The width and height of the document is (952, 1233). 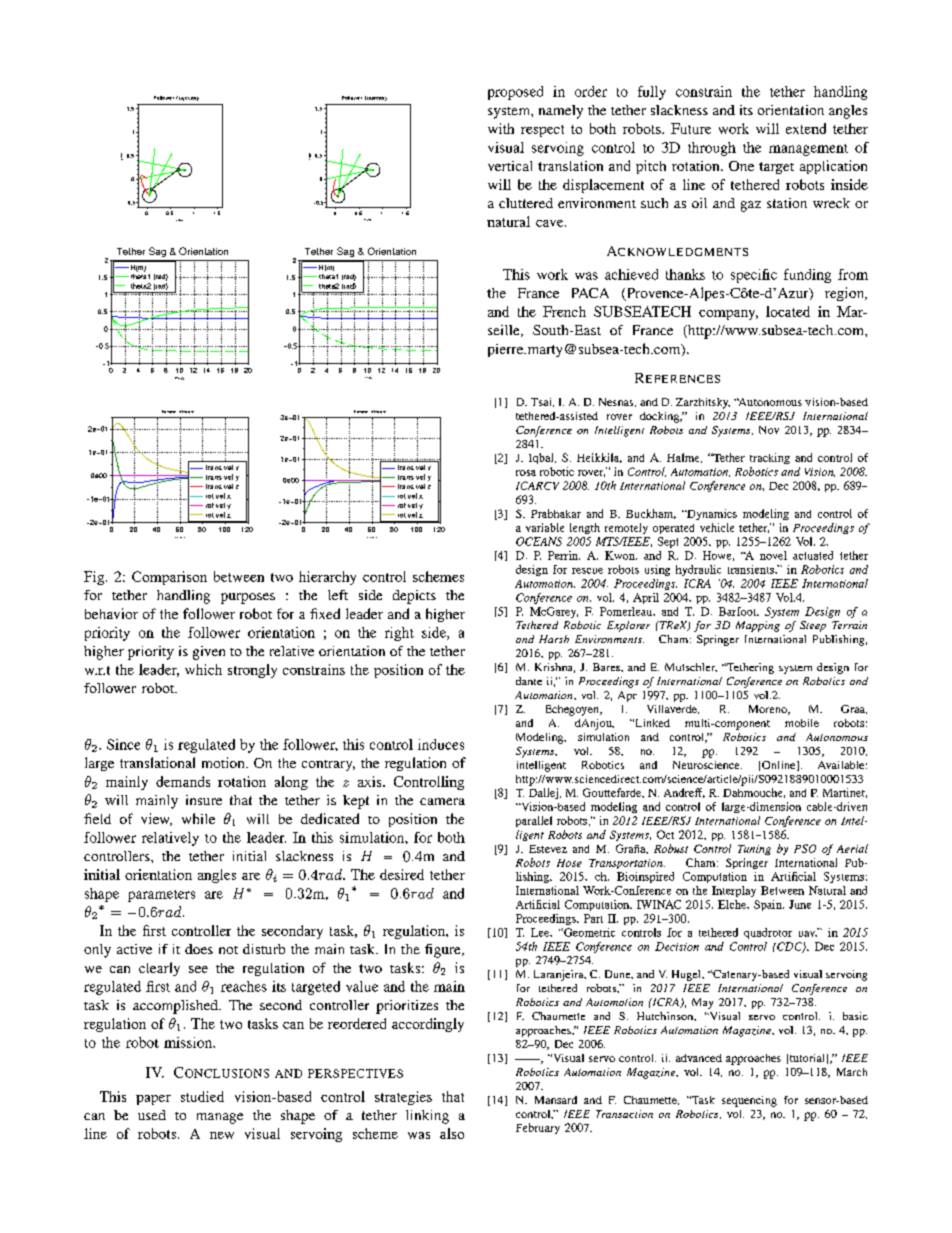 What do you see at coordinates (202, 1096) in the document?
I see `studied` at bounding box center [202, 1096].
